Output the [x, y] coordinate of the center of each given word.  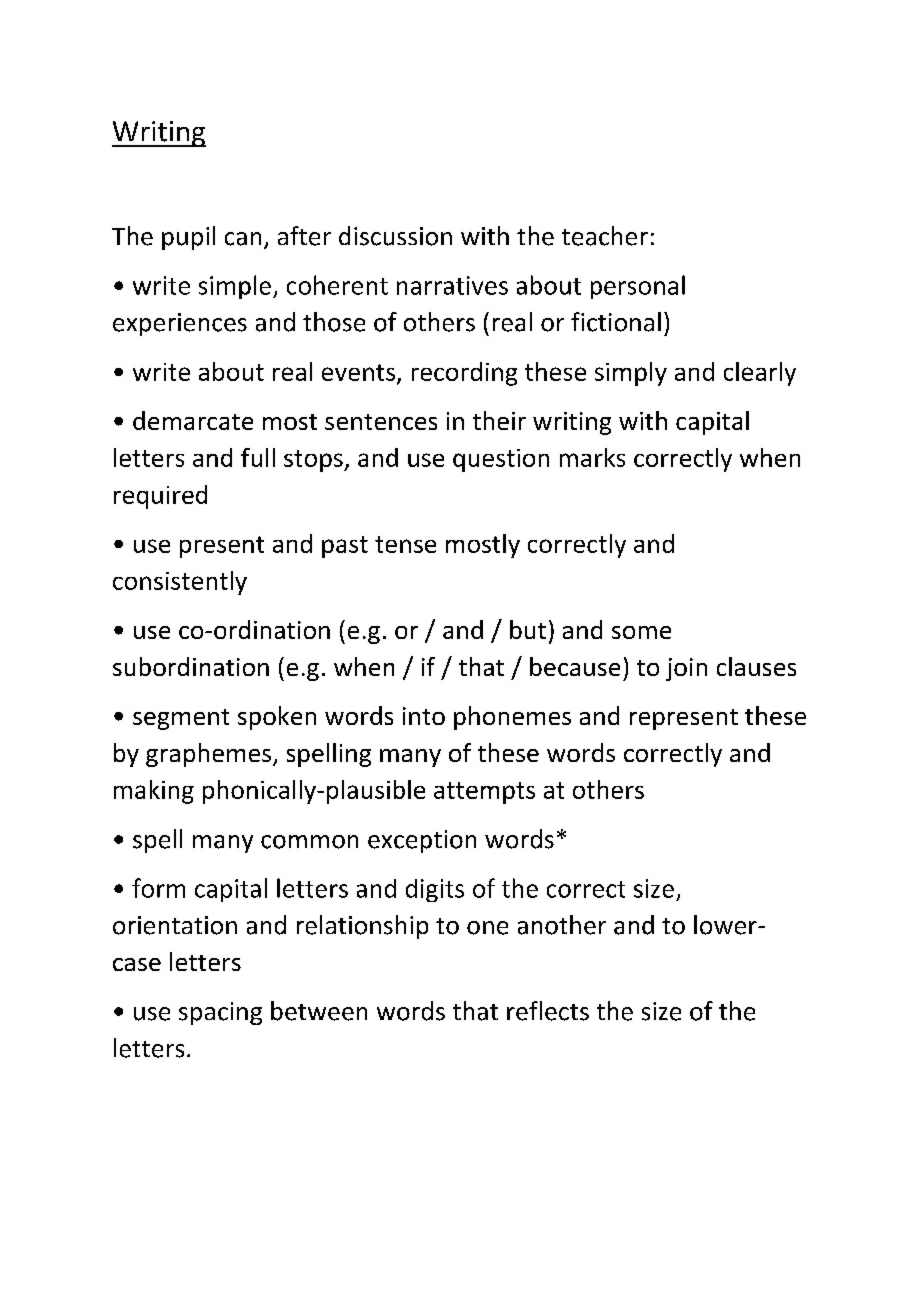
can [243, 239]
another [562, 925]
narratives [452, 285]
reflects [548, 1011]
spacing [220, 1013]
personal [638, 287]
